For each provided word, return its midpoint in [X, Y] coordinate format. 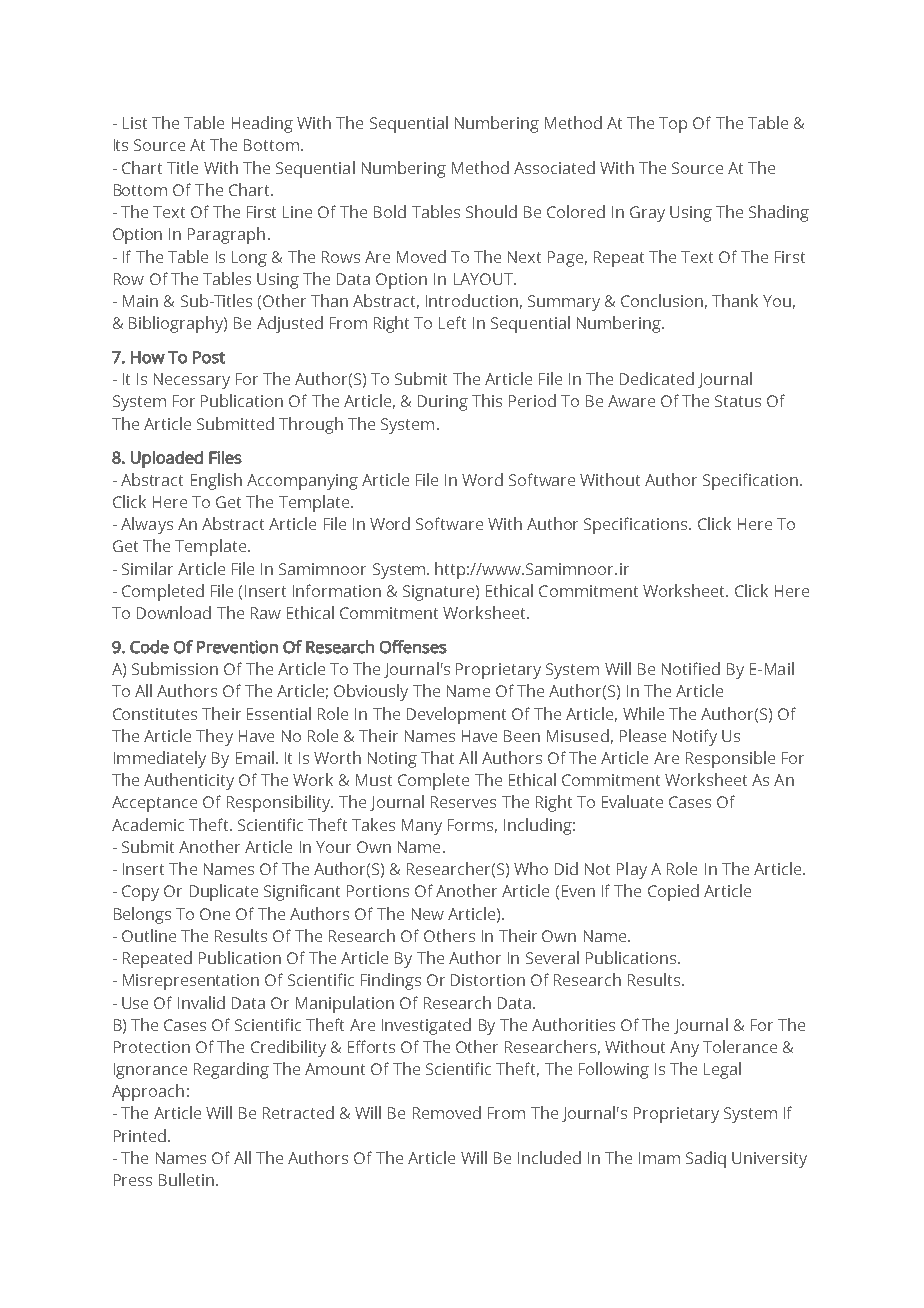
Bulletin [186, 1179]
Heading [262, 124]
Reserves [463, 802]
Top [673, 125]
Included [549, 1157]
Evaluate [632, 801]
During [443, 403]
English [216, 481]
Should [491, 211]
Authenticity [189, 781]
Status [738, 401]
